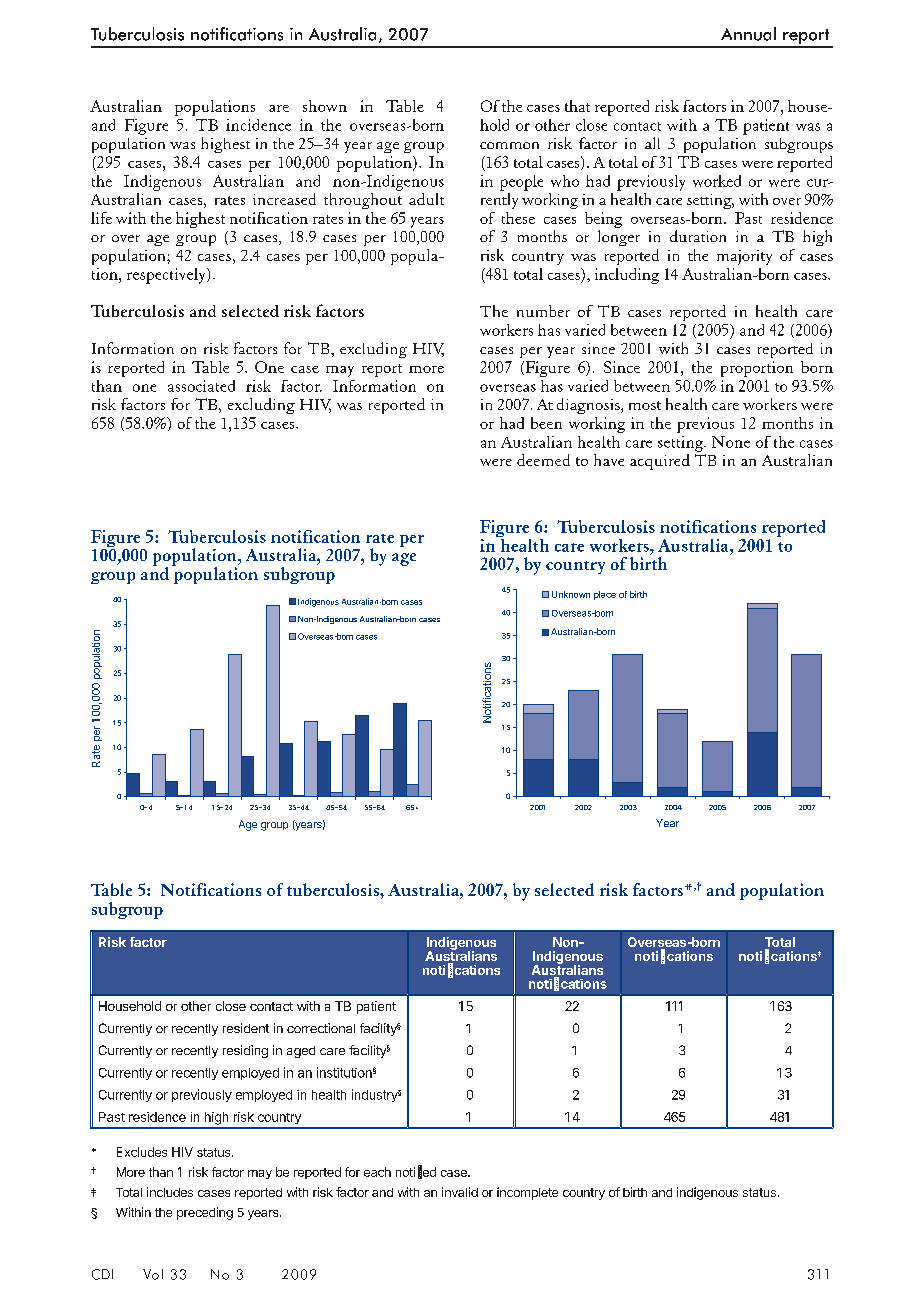 Image resolution: width=924 pixels, height=1308 pixels. What do you see at coordinates (543, 460) in the screenshot?
I see `deemed` at bounding box center [543, 460].
